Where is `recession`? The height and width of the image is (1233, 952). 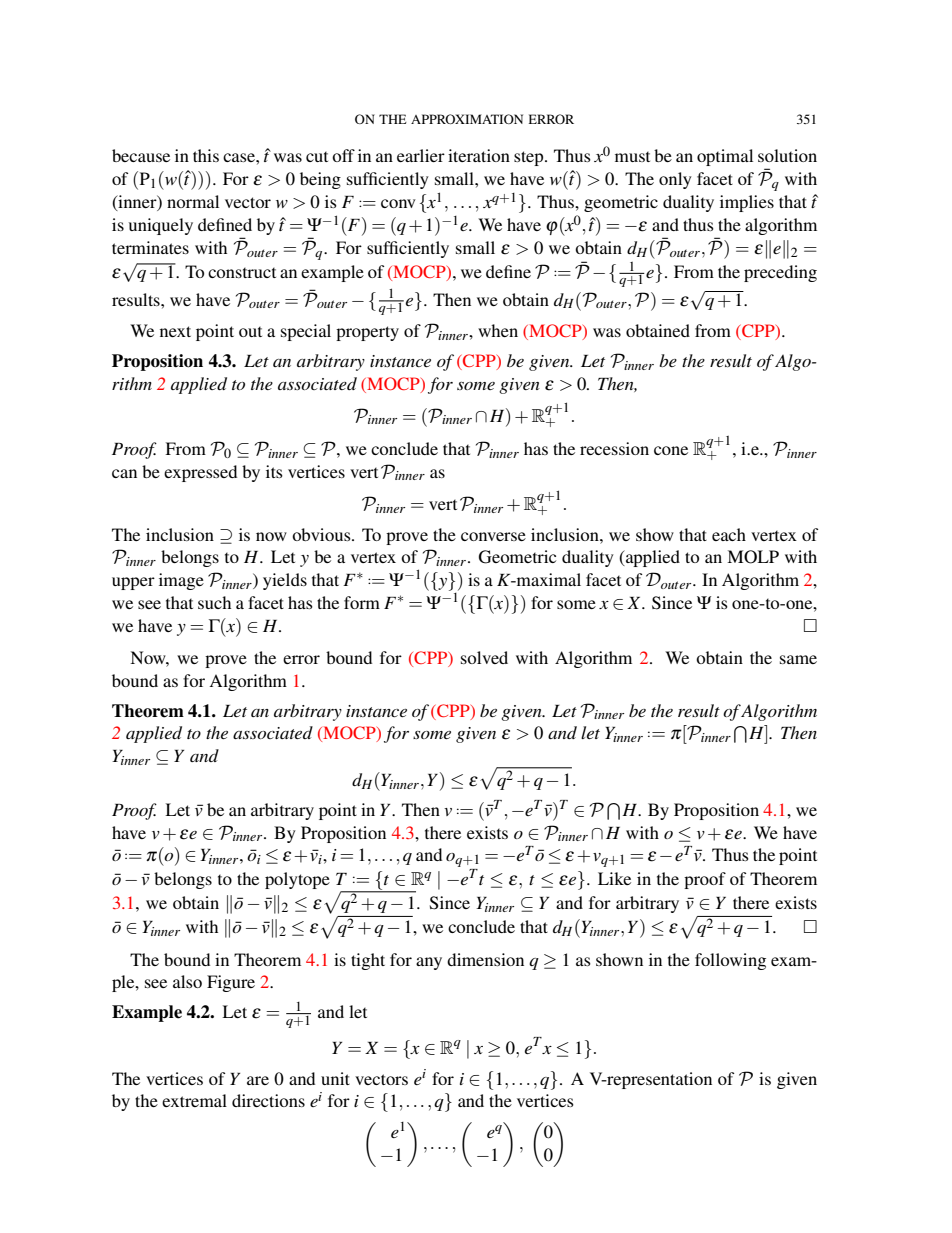
recession is located at coordinates (614, 448).
